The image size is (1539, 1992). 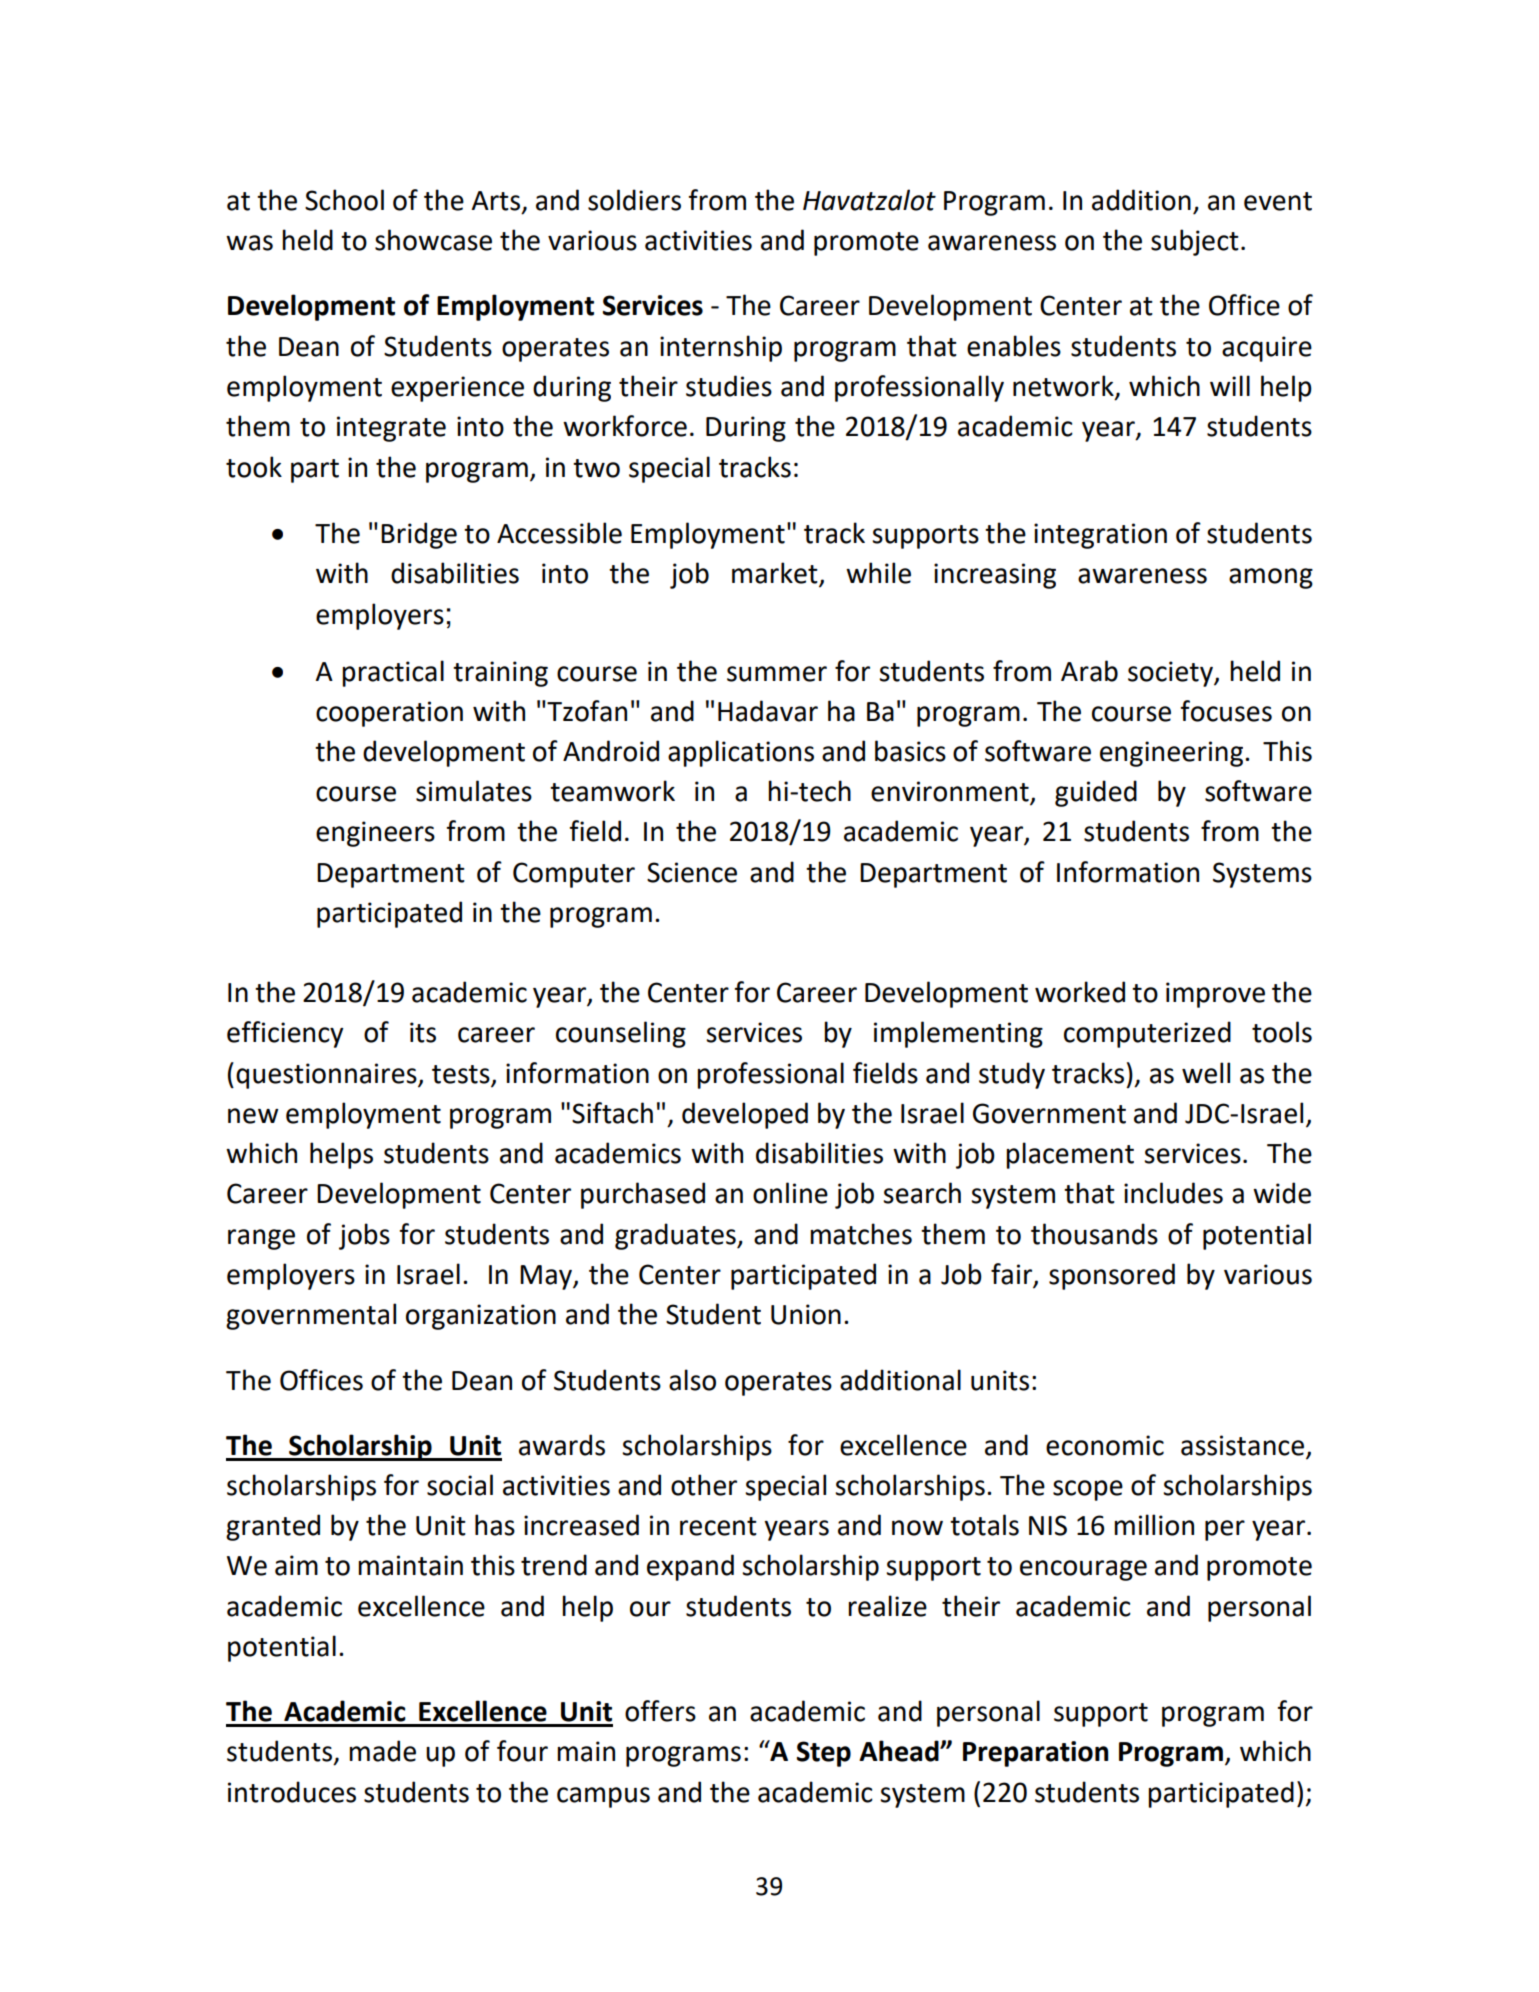 I want to click on also, so click(x=692, y=1380).
